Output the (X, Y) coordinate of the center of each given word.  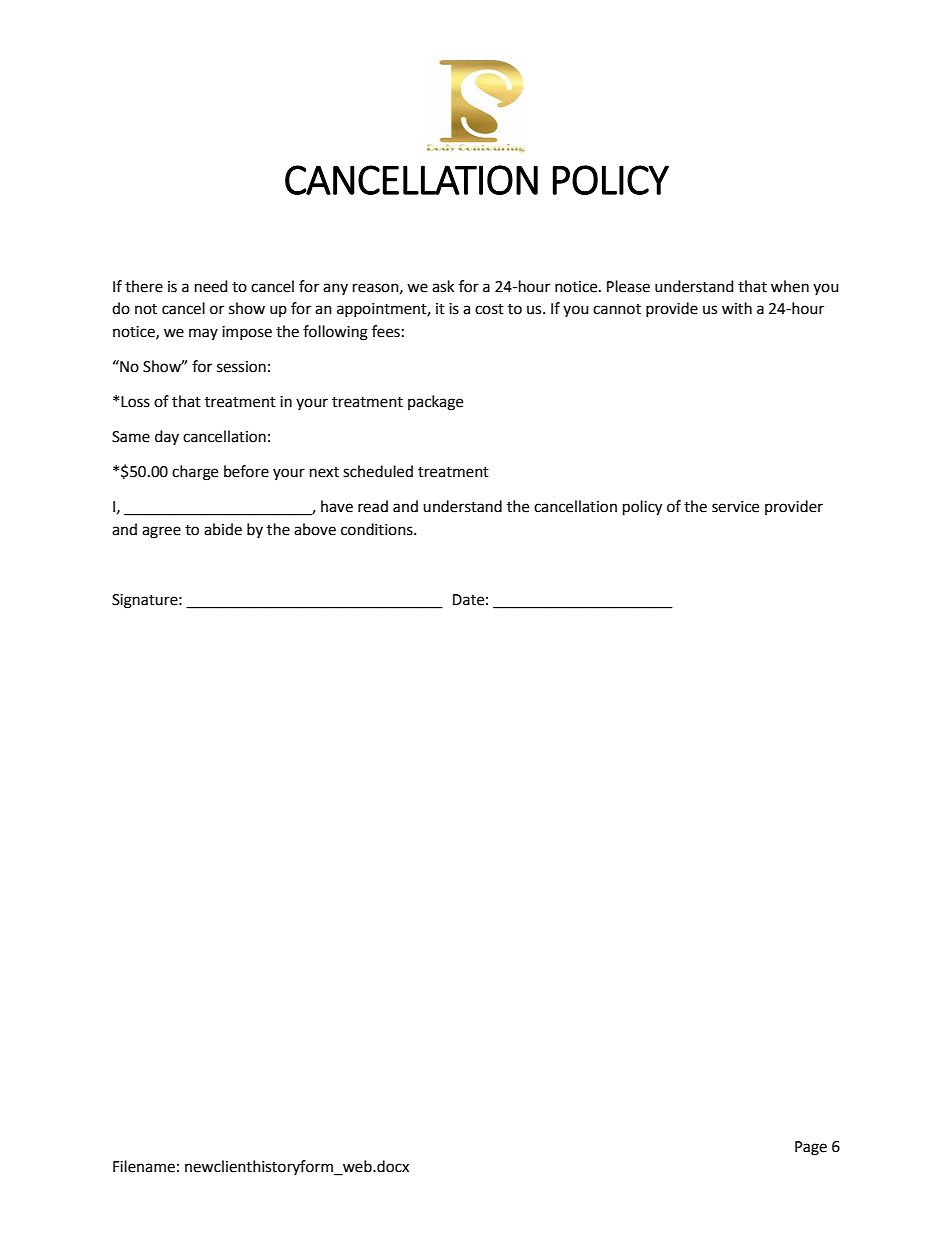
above (315, 529)
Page (811, 1148)
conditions (378, 529)
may (203, 334)
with (737, 308)
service (735, 507)
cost (489, 309)
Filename (144, 1166)
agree (161, 532)
